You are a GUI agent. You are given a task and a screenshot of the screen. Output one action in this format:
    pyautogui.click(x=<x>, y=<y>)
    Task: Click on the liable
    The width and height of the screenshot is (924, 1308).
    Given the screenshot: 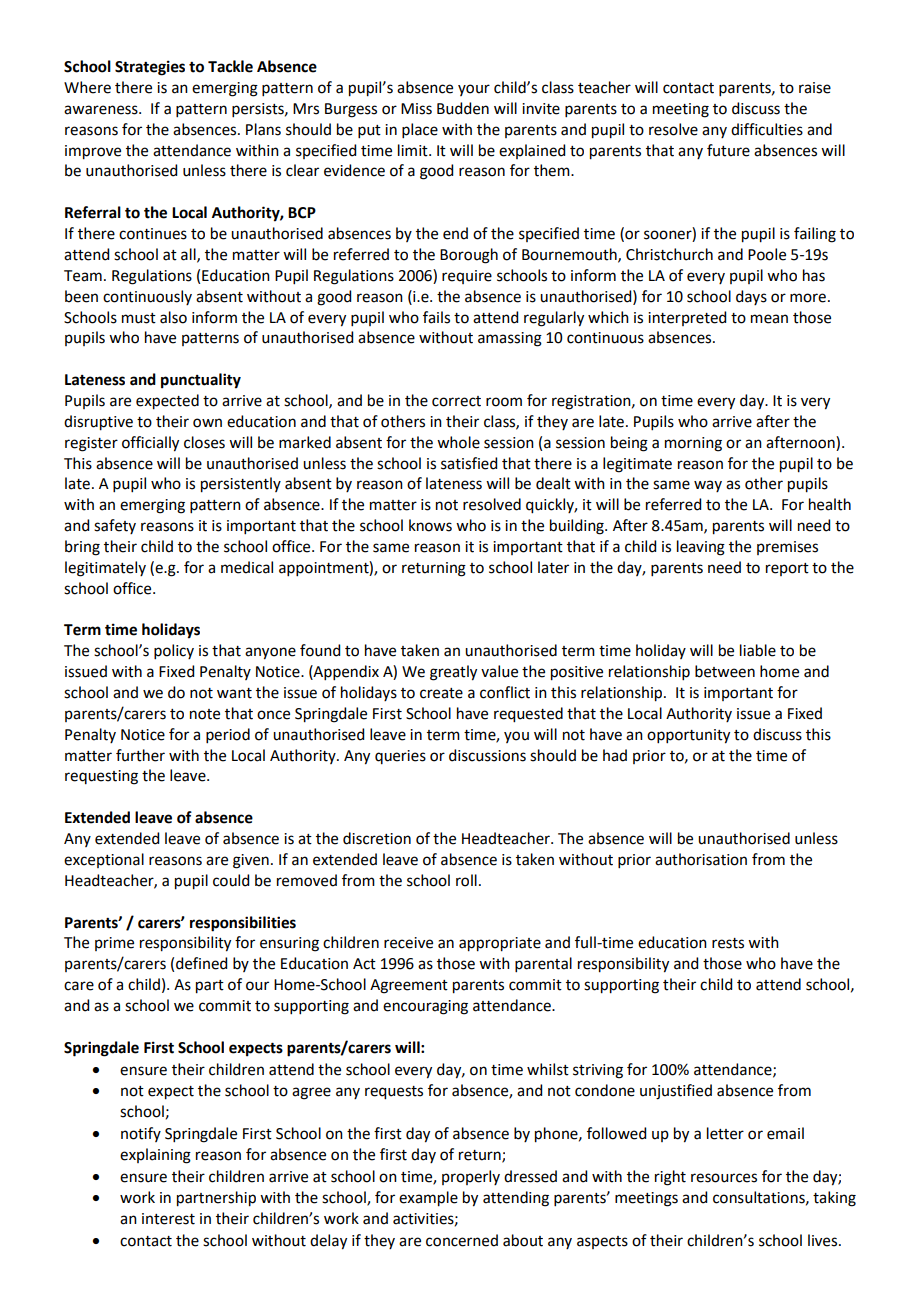 What is the action you would take?
    pyautogui.click(x=758, y=650)
